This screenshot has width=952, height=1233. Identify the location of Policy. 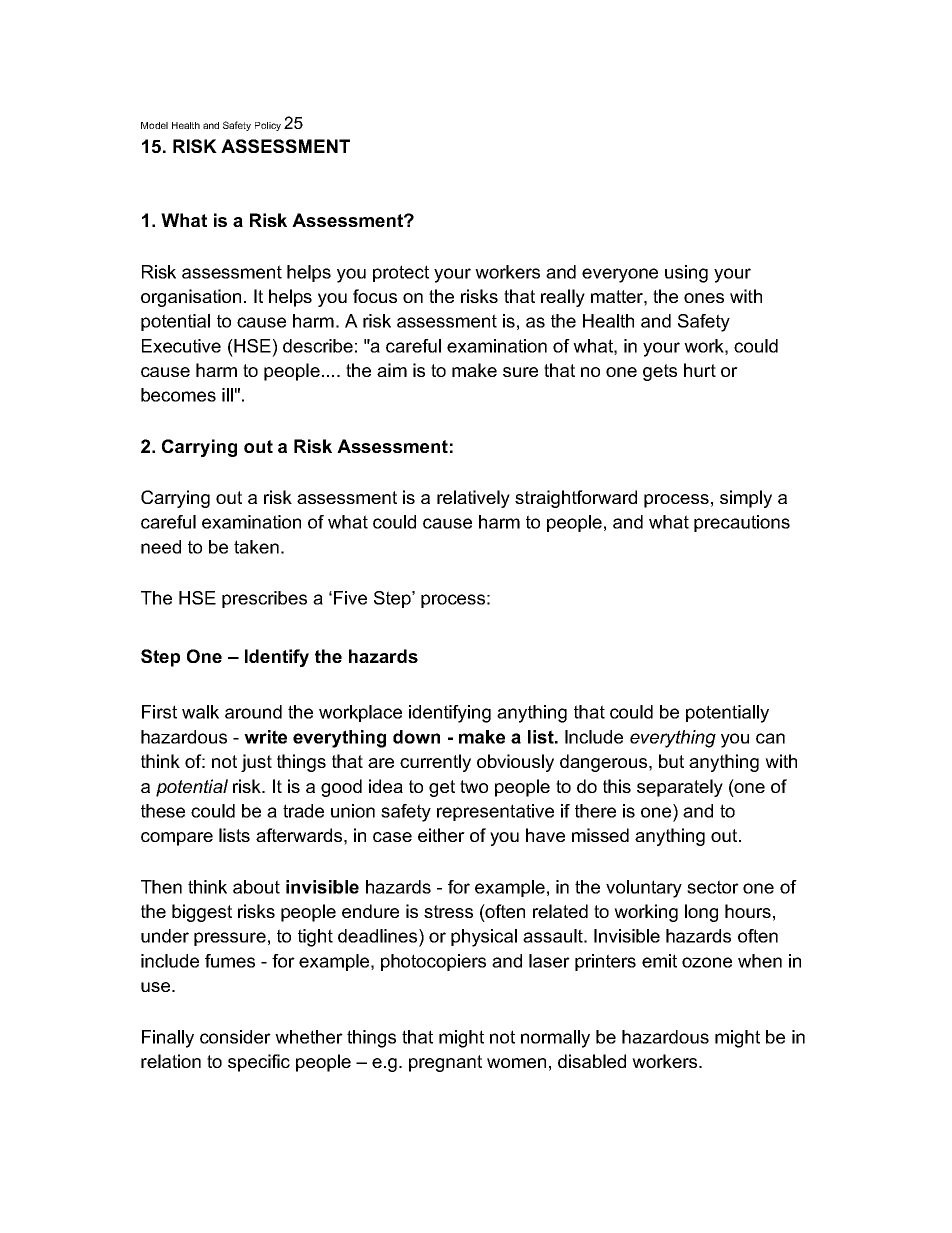
(268, 126).
